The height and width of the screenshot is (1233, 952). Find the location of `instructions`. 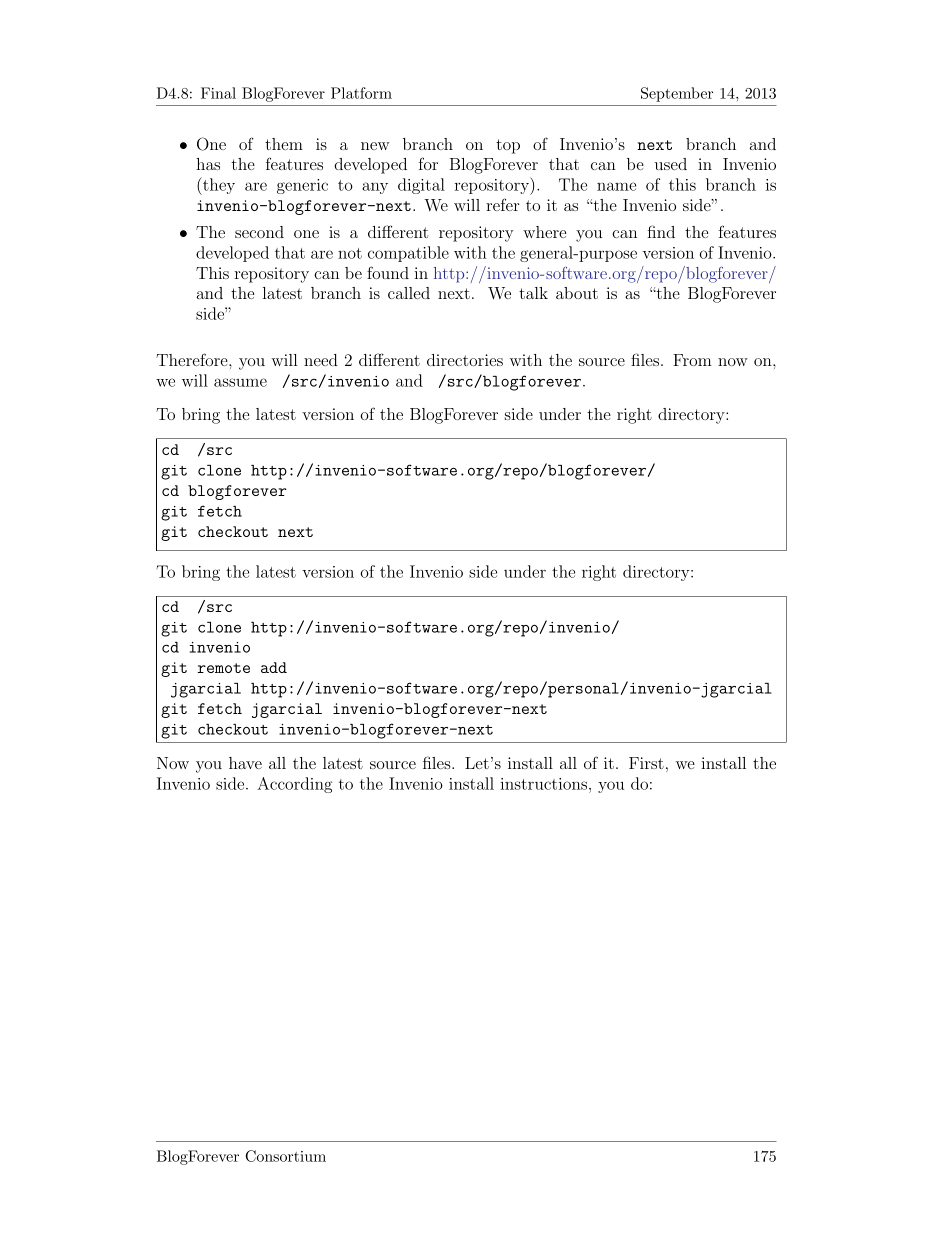

instructions is located at coordinates (545, 784).
